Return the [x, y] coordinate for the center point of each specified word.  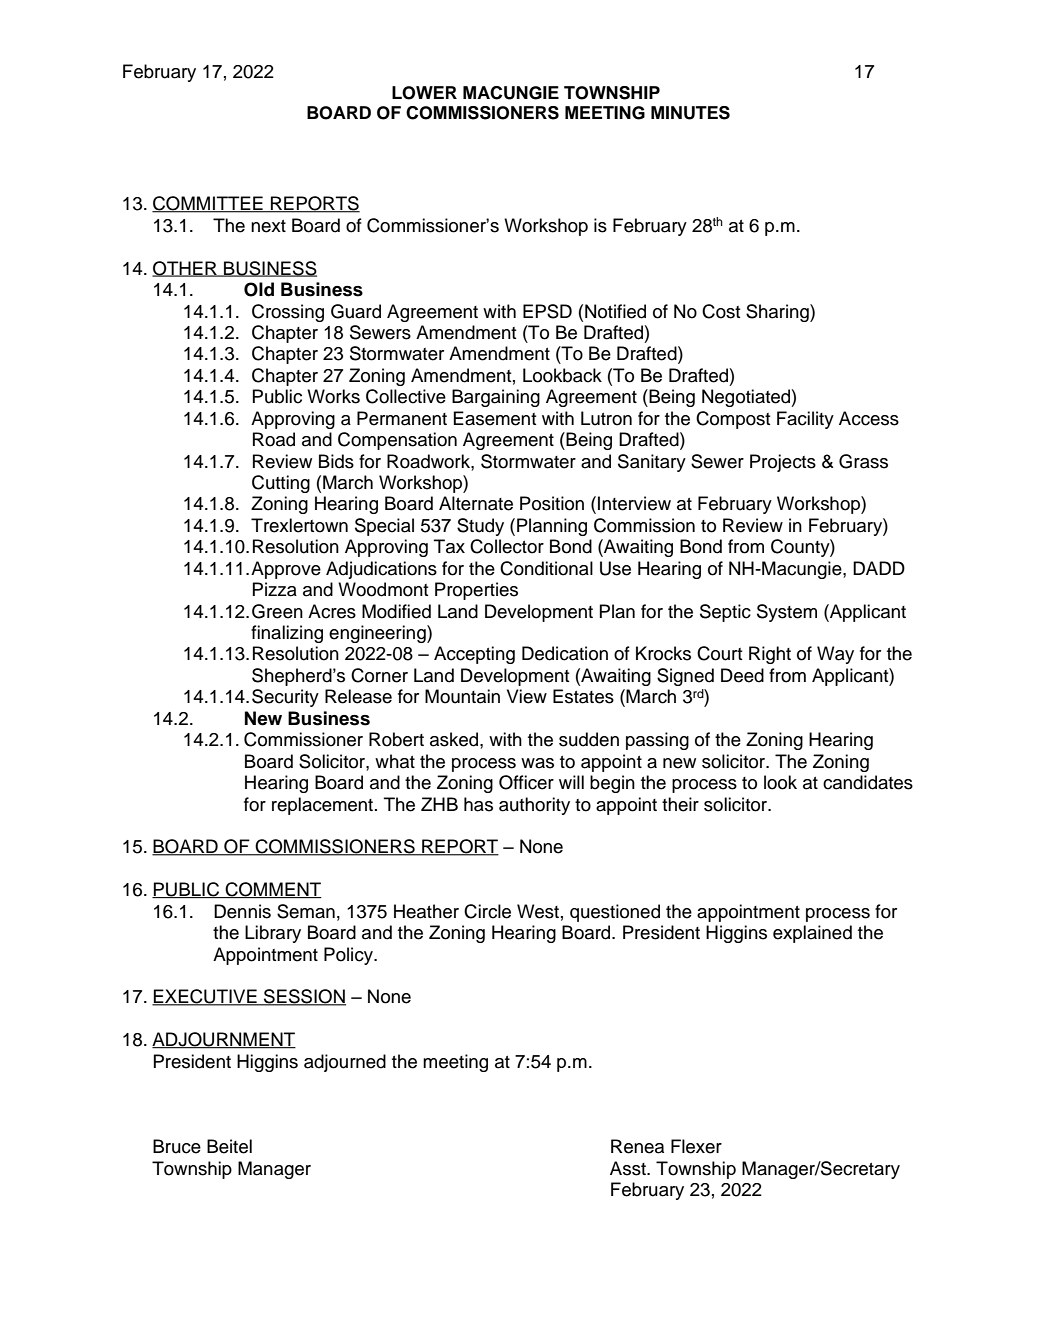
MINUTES [690, 113]
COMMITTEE [208, 204]
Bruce [177, 1146]
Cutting [281, 484]
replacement [324, 806]
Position [552, 503]
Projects [783, 463]
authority [534, 806]
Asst [629, 1168]
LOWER [424, 93]
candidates [868, 782]
